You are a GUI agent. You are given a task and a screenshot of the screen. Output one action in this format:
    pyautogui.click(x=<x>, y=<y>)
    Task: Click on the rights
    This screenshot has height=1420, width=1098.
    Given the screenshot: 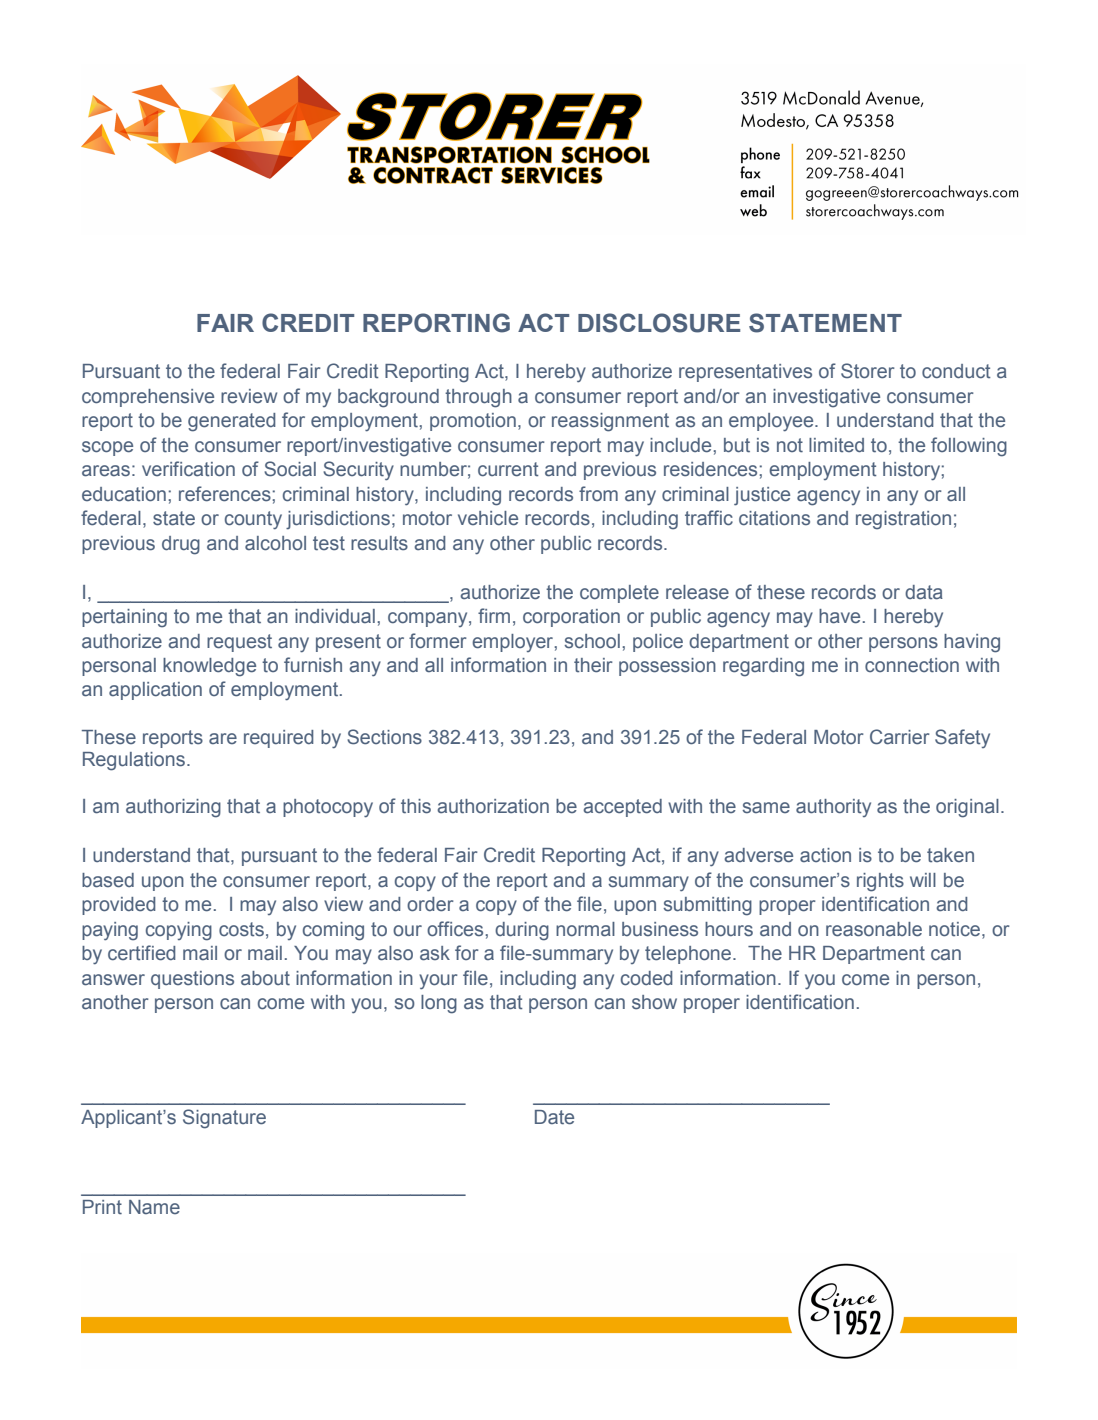 What is the action you would take?
    pyautogui.click(x=880, y=882)
